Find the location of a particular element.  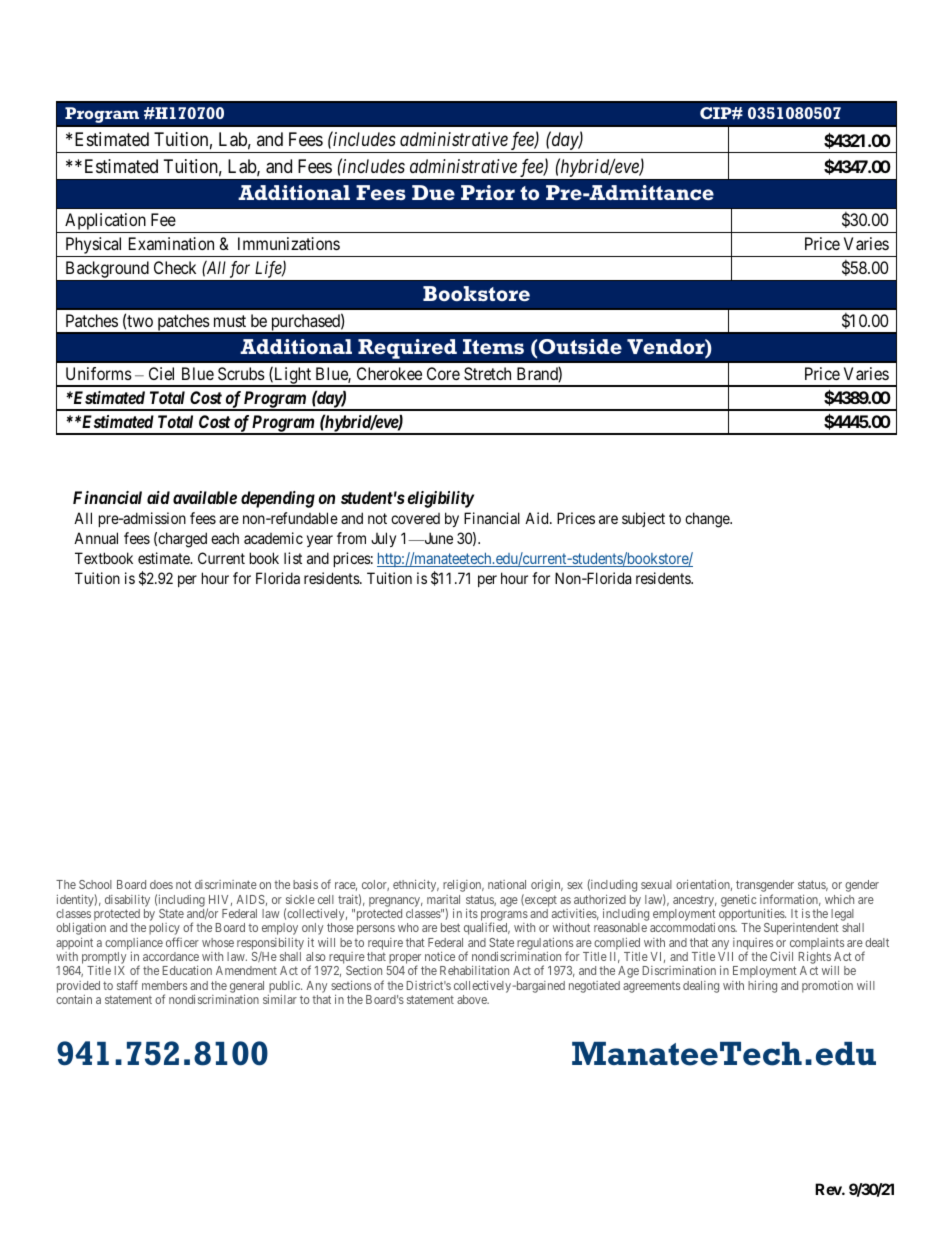

Examination is located at coordinates (171, 243).
